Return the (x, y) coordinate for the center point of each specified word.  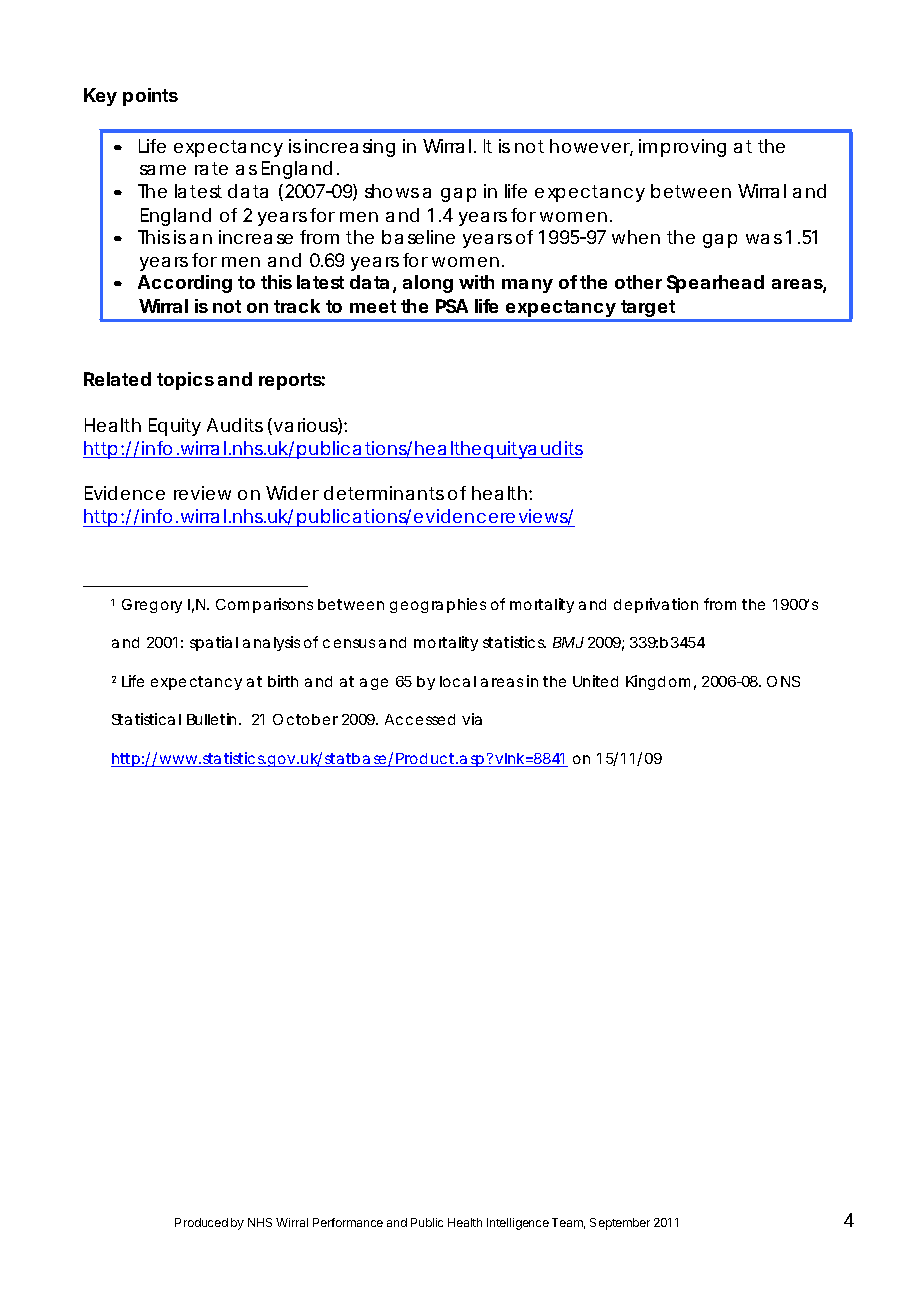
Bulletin (211, 719)
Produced (201, 1222)
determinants (384, 493)
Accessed (420, 719)
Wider (292, 493)
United (595, 681)
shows (392, 191)
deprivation (656, 605)
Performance (348, 1222)
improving (682, 148)
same (163, 170)
